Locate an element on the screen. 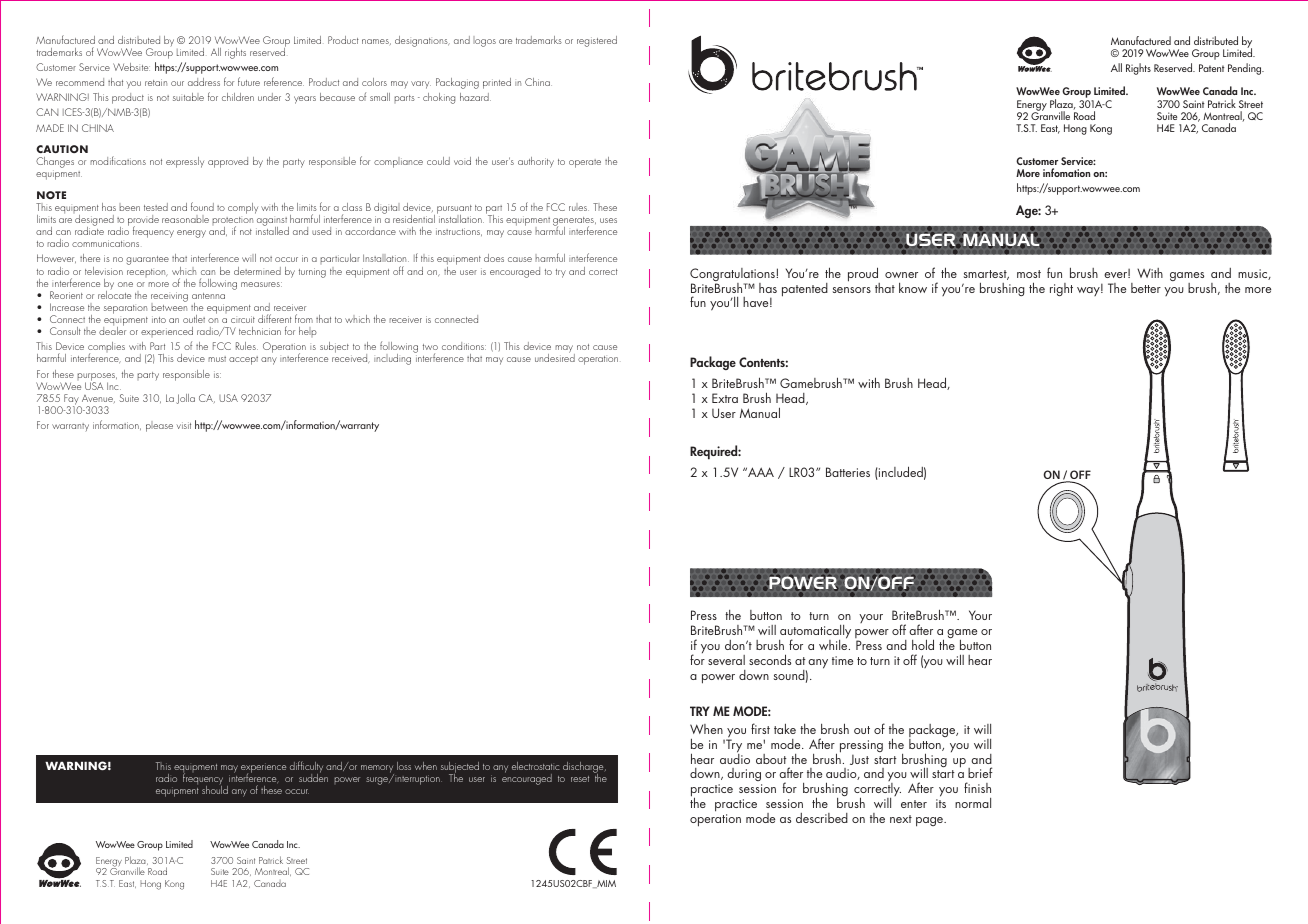  automatically is located at coordinates (815, 633).
